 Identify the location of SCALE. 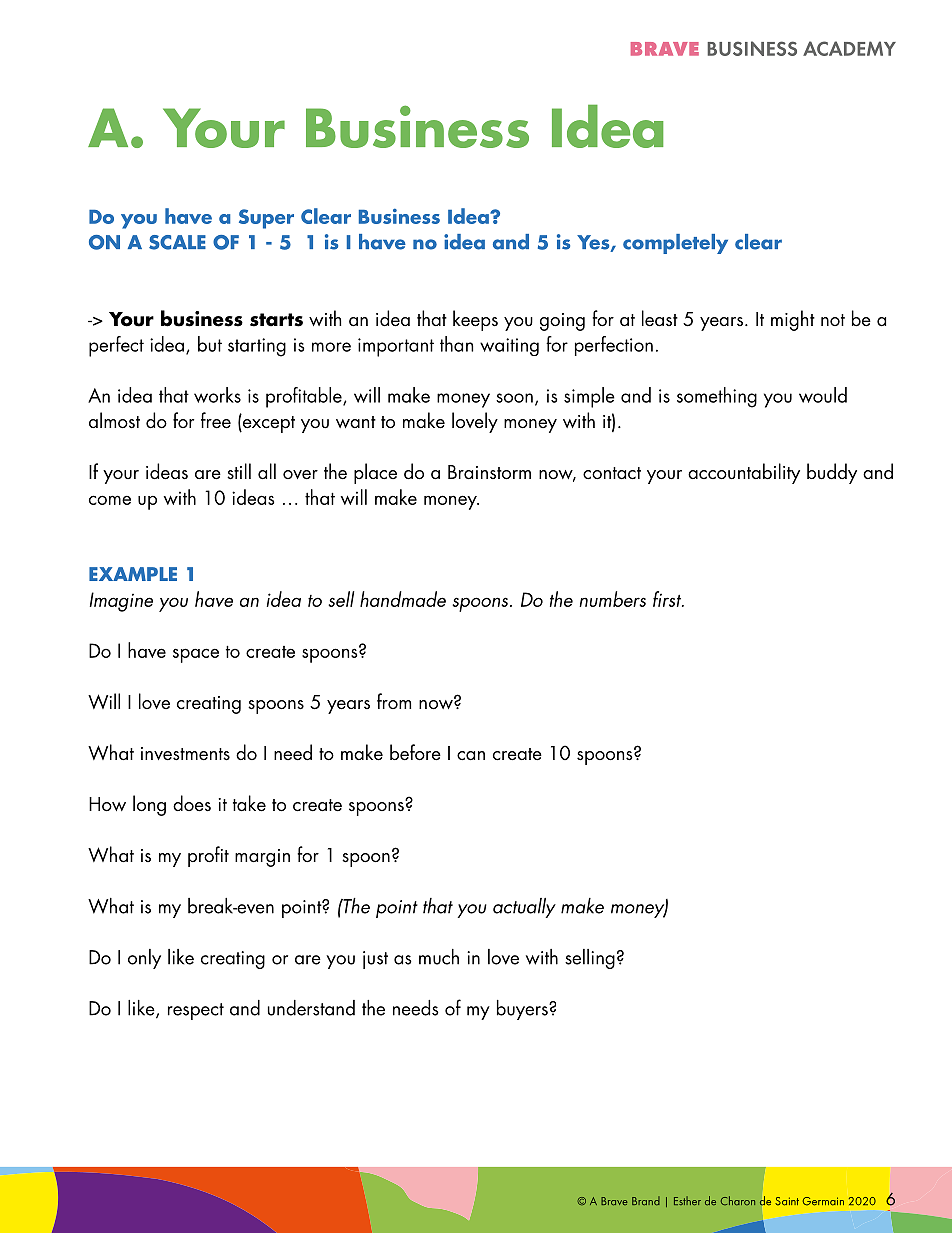
(177, 242).
